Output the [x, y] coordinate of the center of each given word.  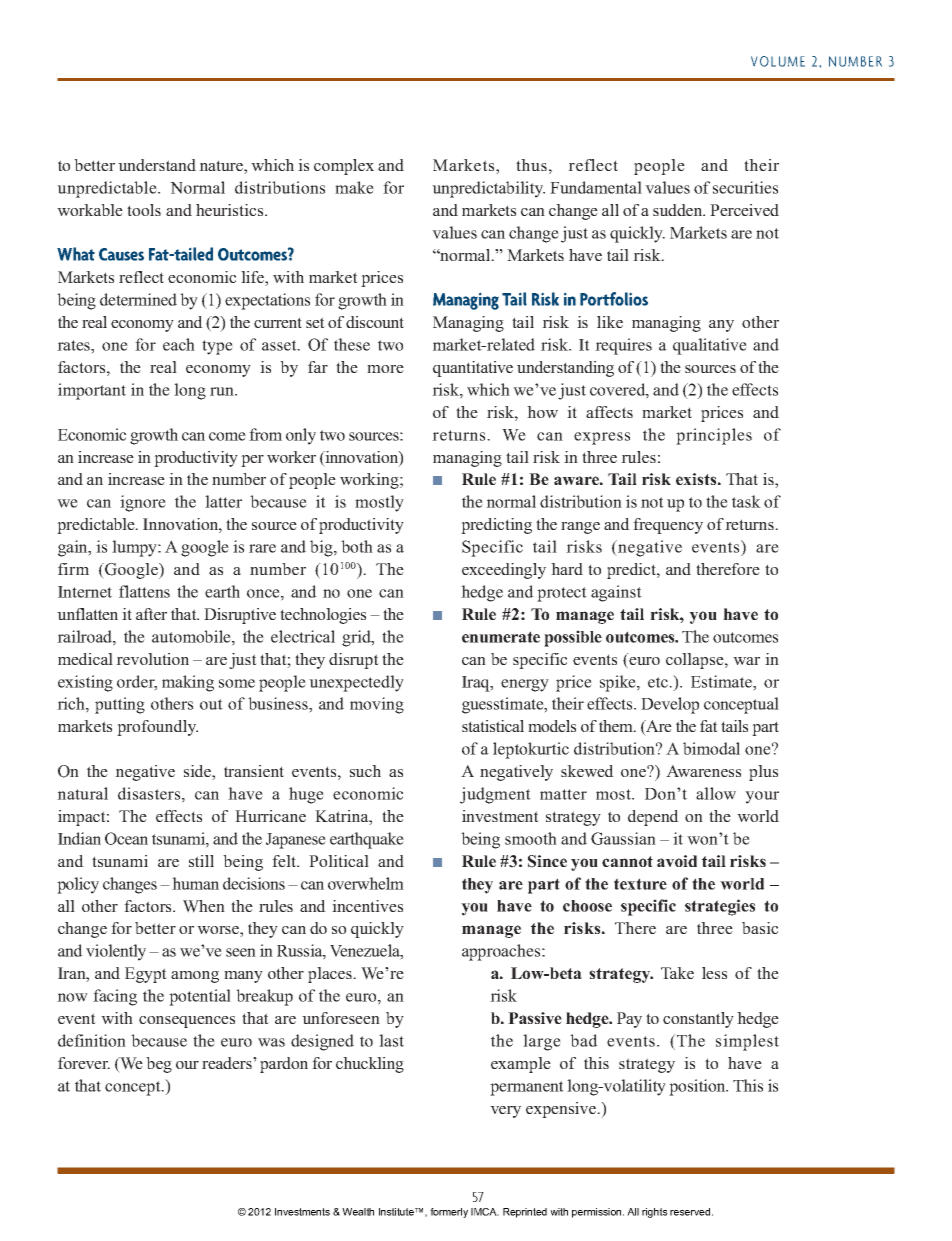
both [357, 546]
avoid [677, 861]
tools [144, 210]
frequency [668, 526]
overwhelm [366, 883]
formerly [449, 1213]
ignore [143, 503]
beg [159, 1065]
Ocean [126, 838]
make [354, 187]
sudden [679, 210]
